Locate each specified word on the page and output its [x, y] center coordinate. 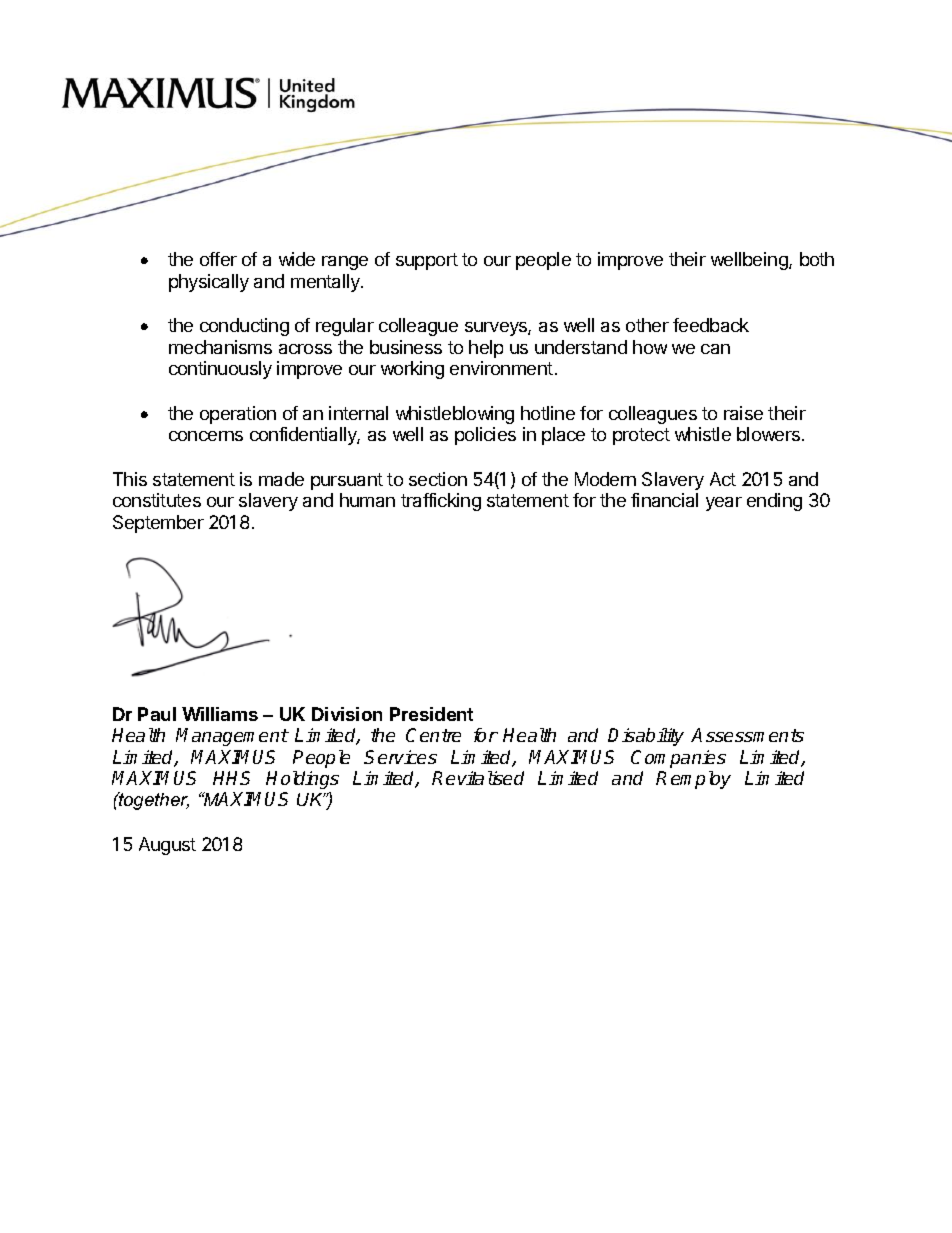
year [724, 504]
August [167, 846]
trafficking [441, 502]
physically [209, 283]
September [158, 524]
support [427, 261]
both [817, 259]
